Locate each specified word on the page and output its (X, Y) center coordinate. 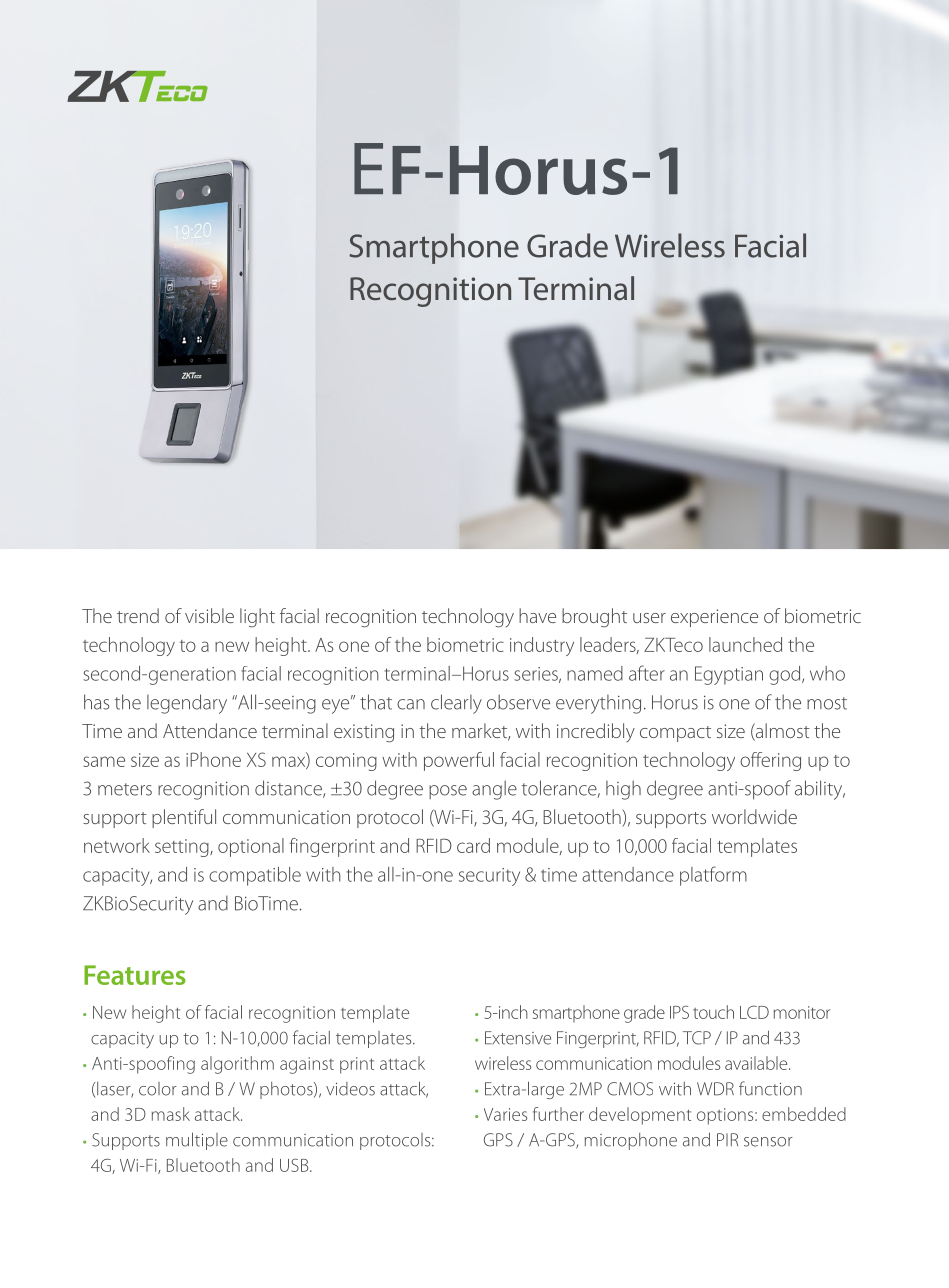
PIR (727, 1139)
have (537, 615)
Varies (505, 1114)
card (473, 845)
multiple (197, 1141)
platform (713, 876)
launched (745, 644)
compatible (255, 876)
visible (209, 615)
